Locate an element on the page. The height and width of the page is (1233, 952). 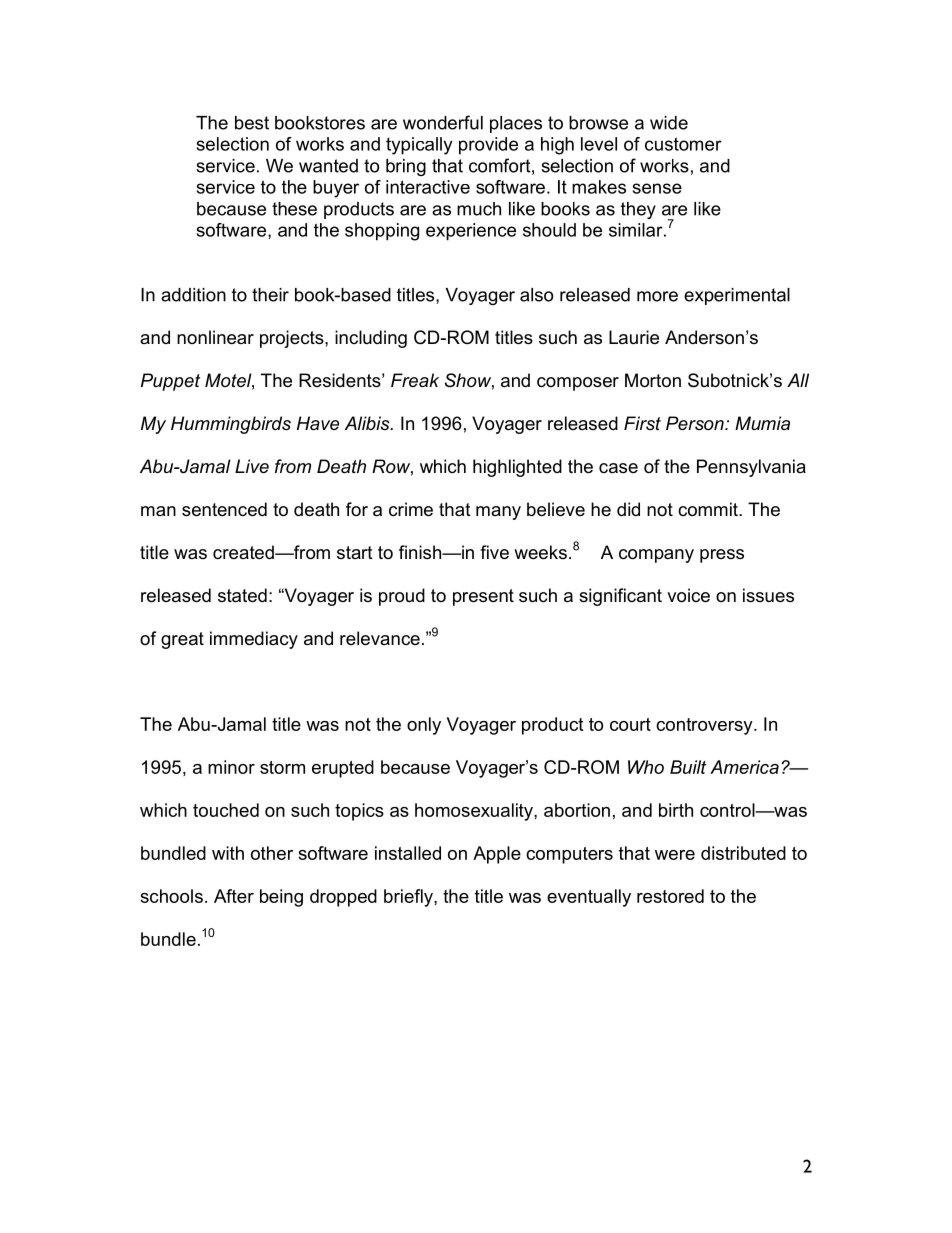
immediacy is located at coordinates (254, 640).
